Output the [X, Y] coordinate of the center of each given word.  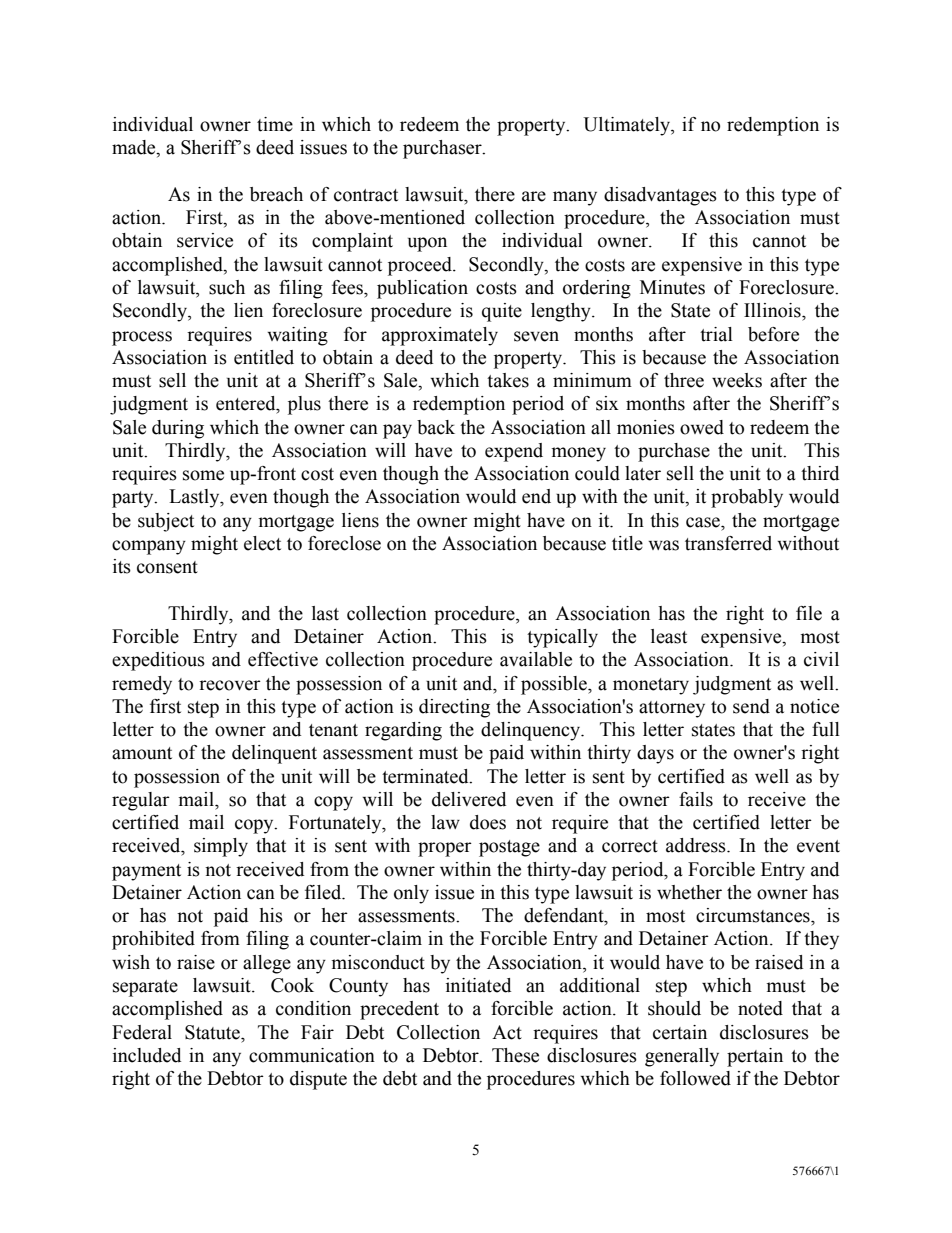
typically [562, 638]
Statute [213, 1032]
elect [262, 543]
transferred [728, 543]
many [575, 198]
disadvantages [660, 196]
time [275, 124]
